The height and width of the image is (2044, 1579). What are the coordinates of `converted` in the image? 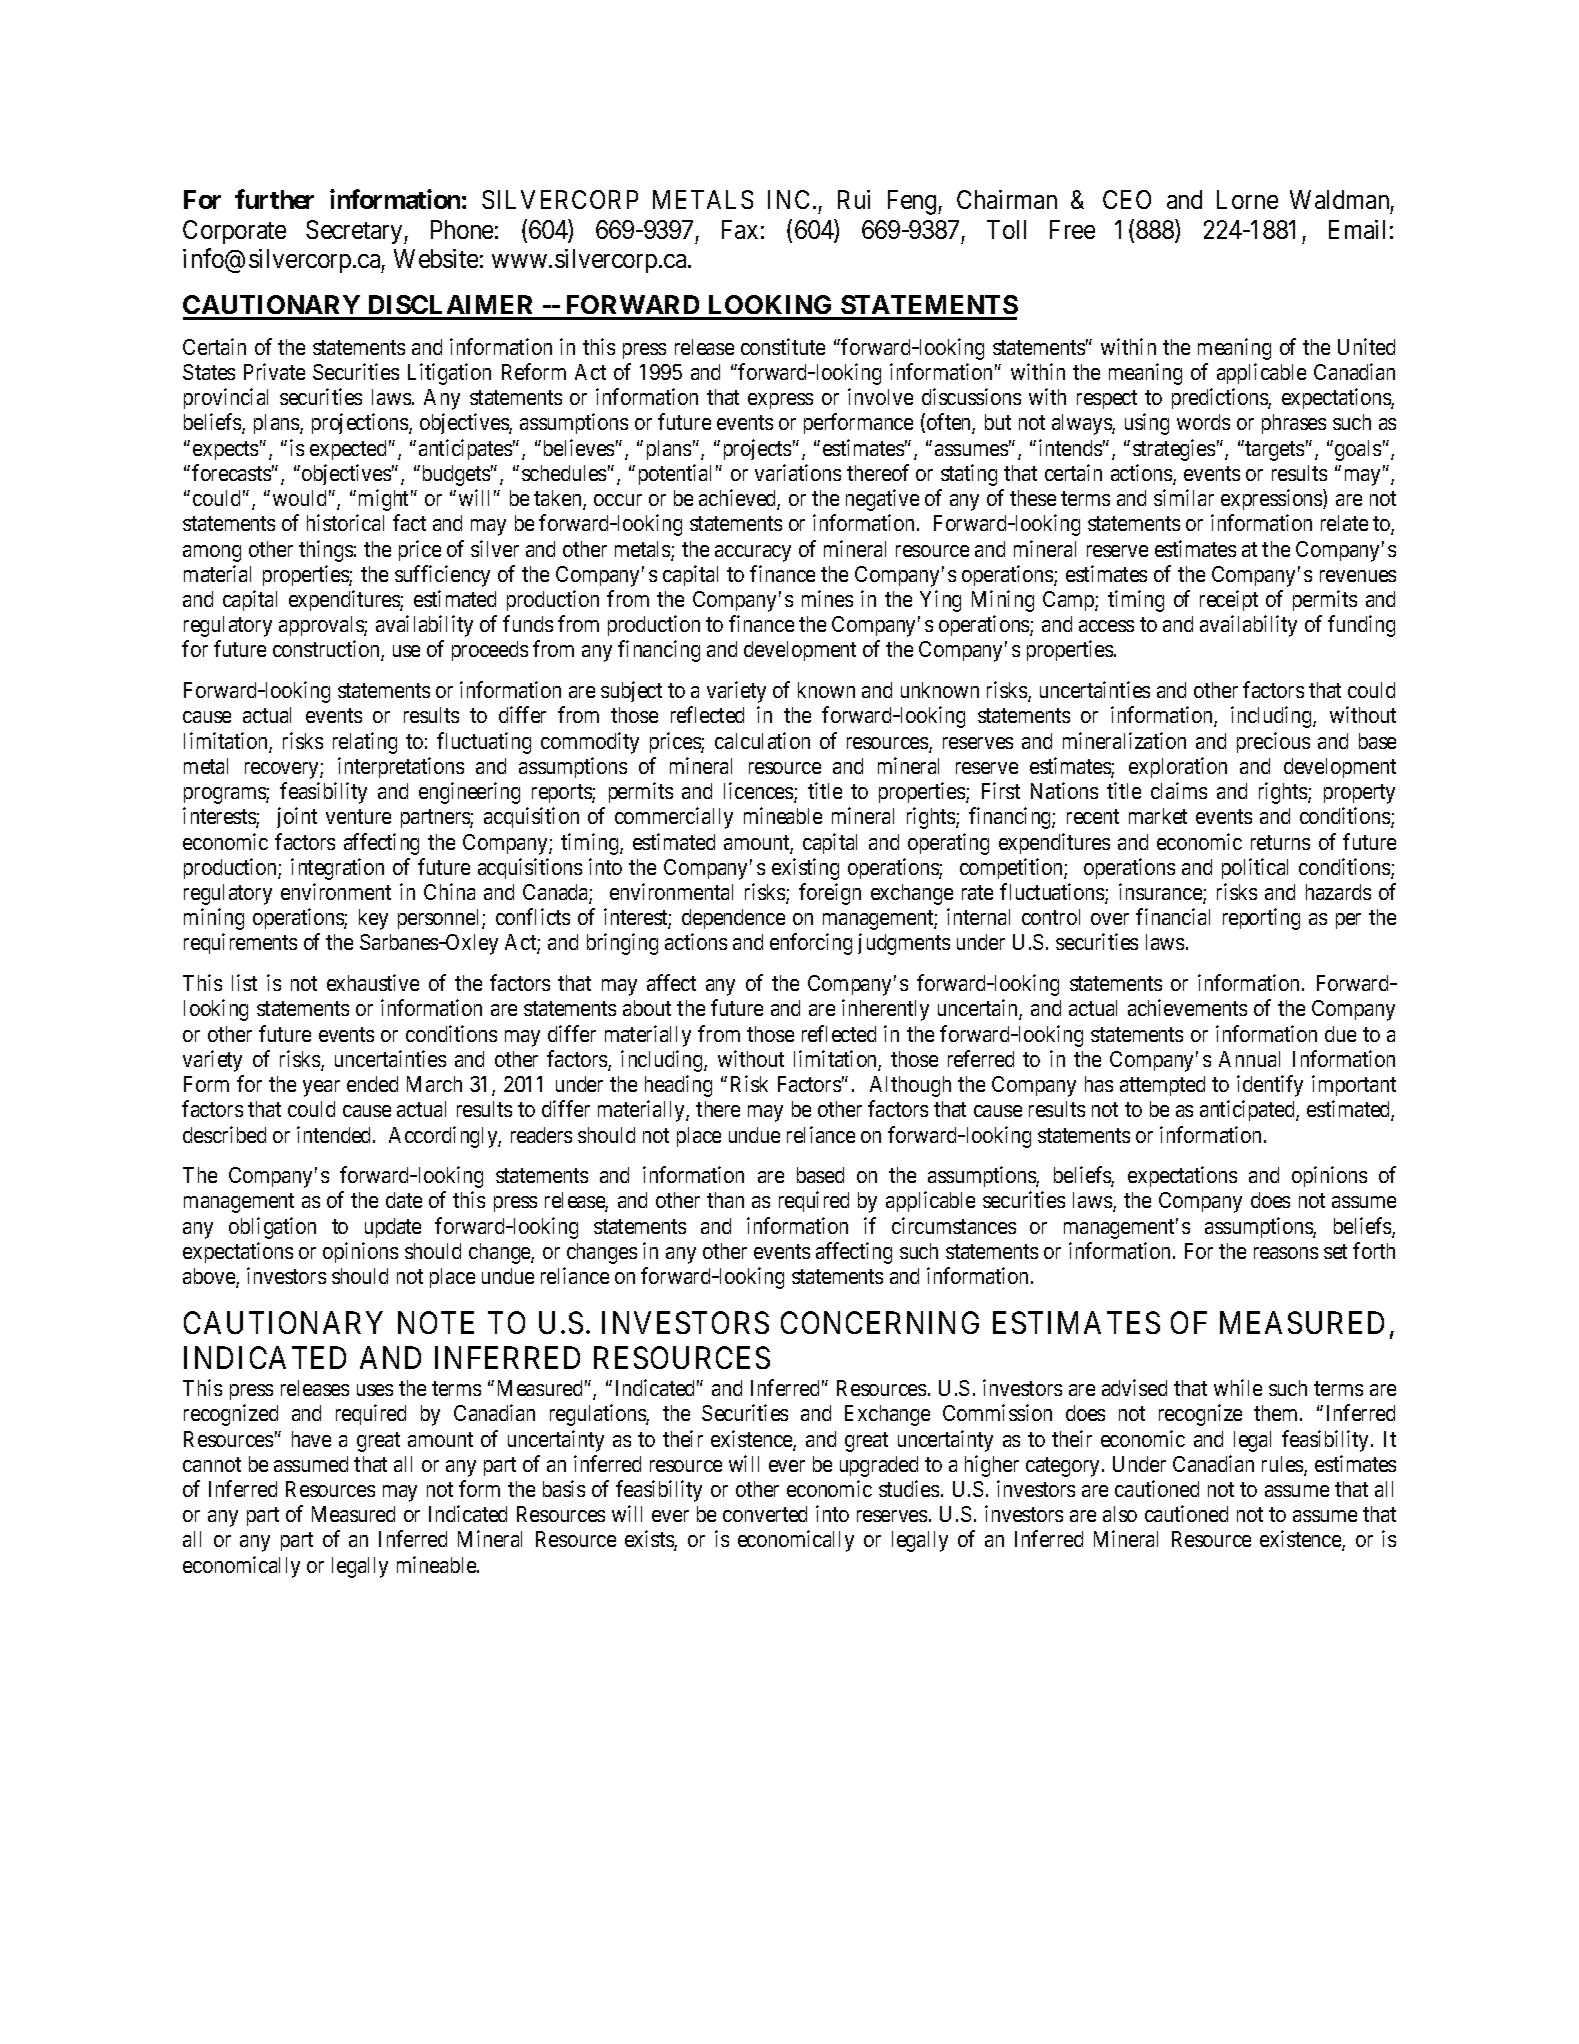 It's located at (765, 1514).
